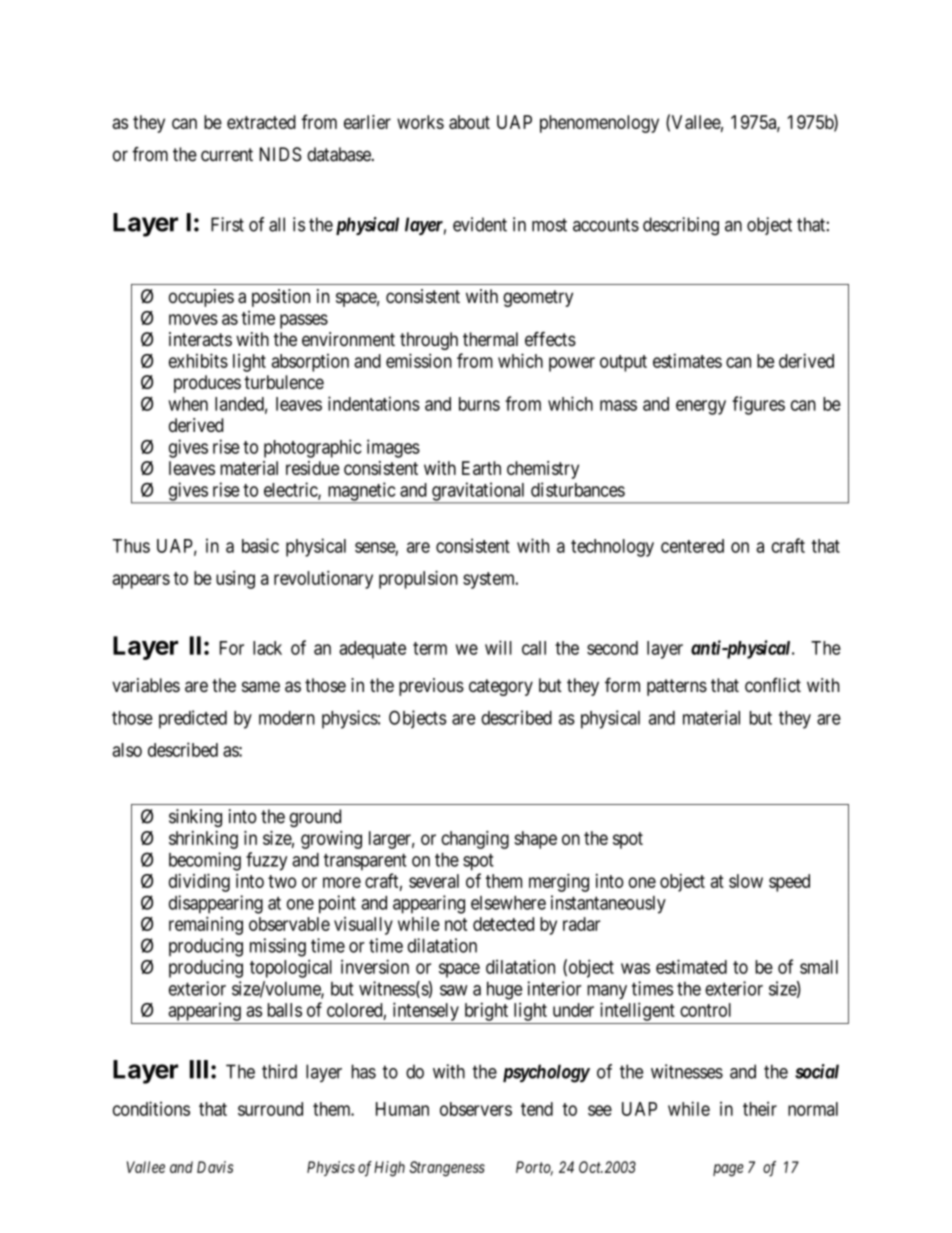 Image resolution: width=952 pixels, height=1233 pixels. I want to click on page, so click(728, 1170).
